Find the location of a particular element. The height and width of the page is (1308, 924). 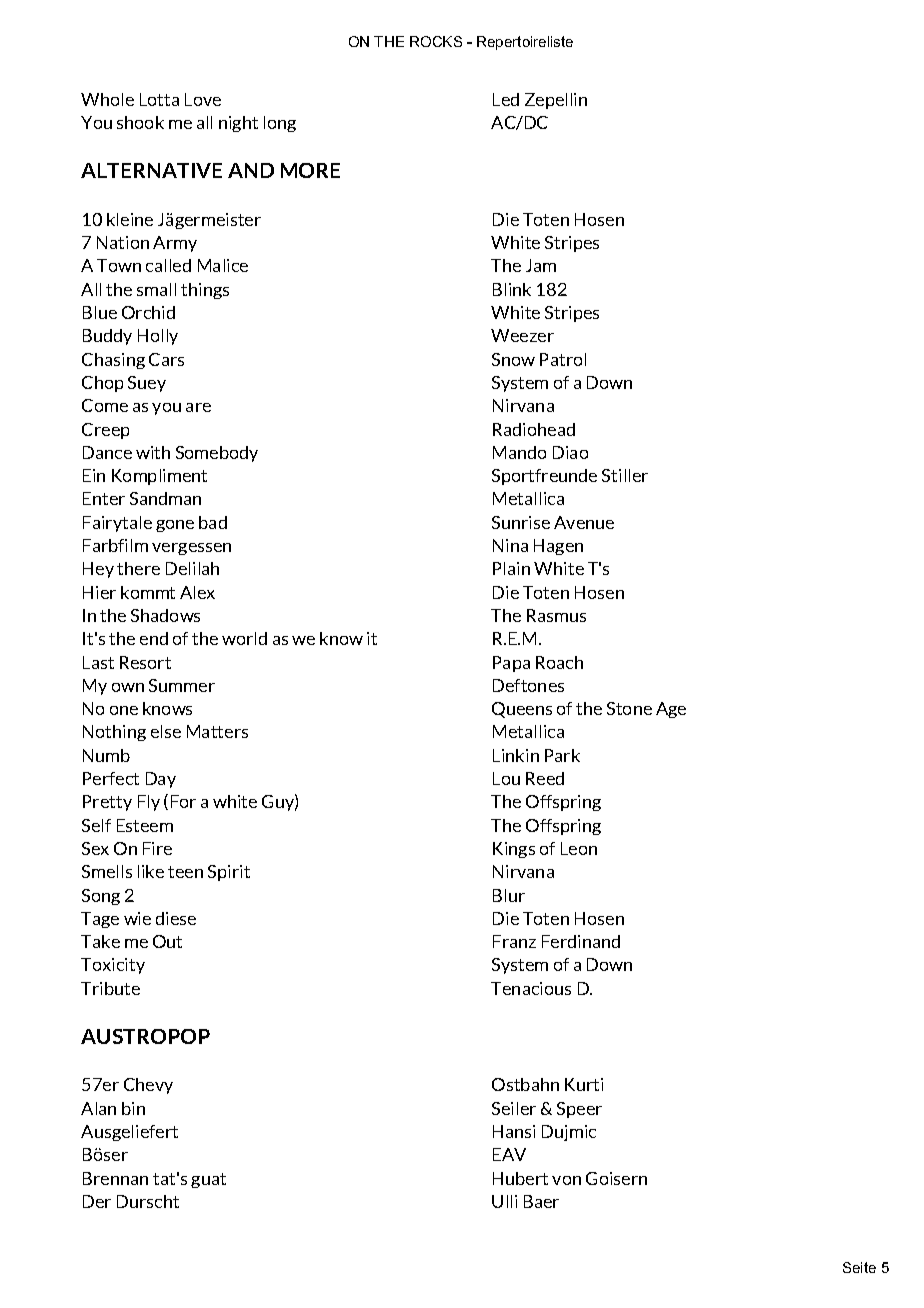

ROCKS is located at coordinates (436, 41).
